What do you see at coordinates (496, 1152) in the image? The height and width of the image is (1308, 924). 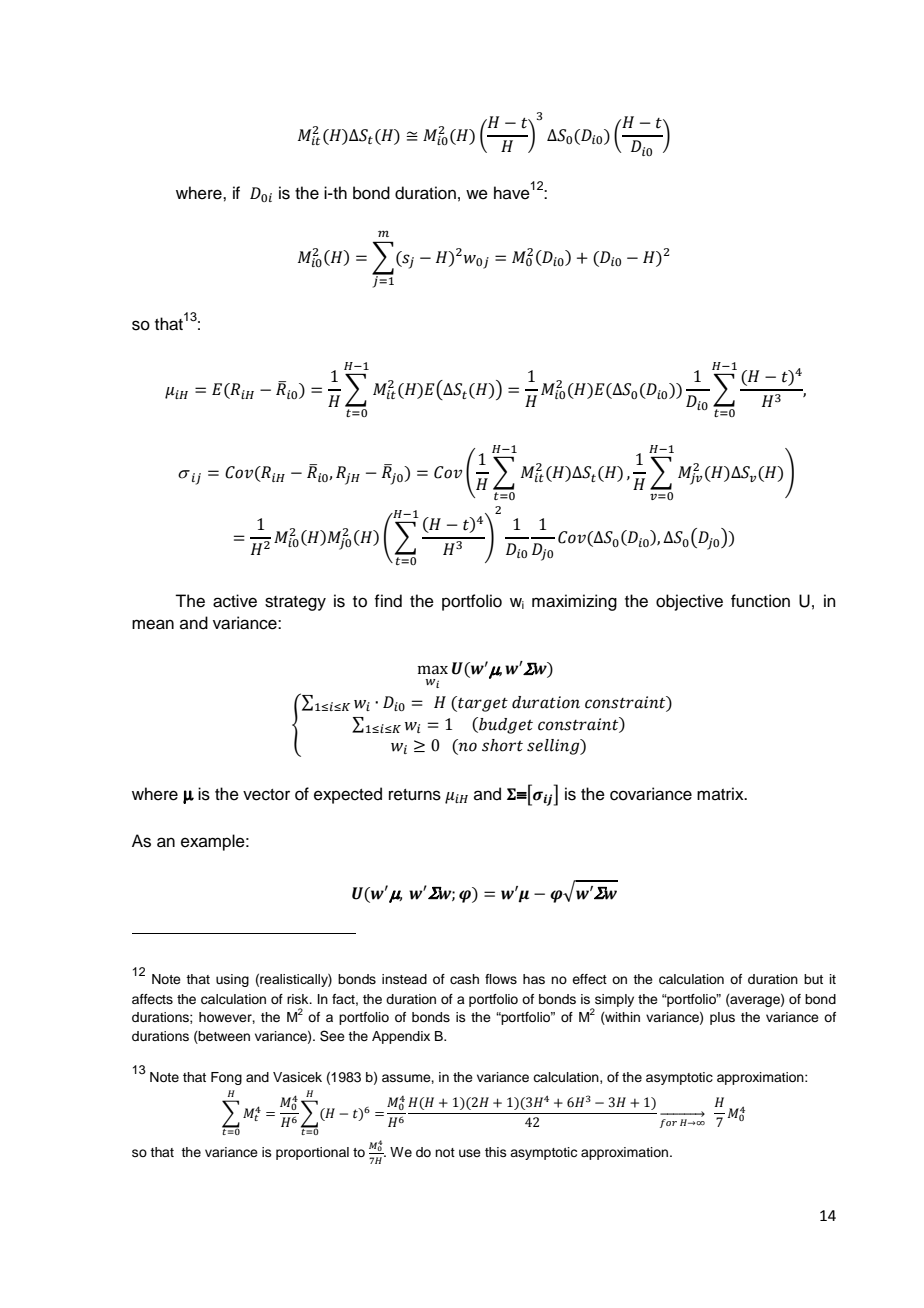 I see `this` at bounding box center [496, 1152].
